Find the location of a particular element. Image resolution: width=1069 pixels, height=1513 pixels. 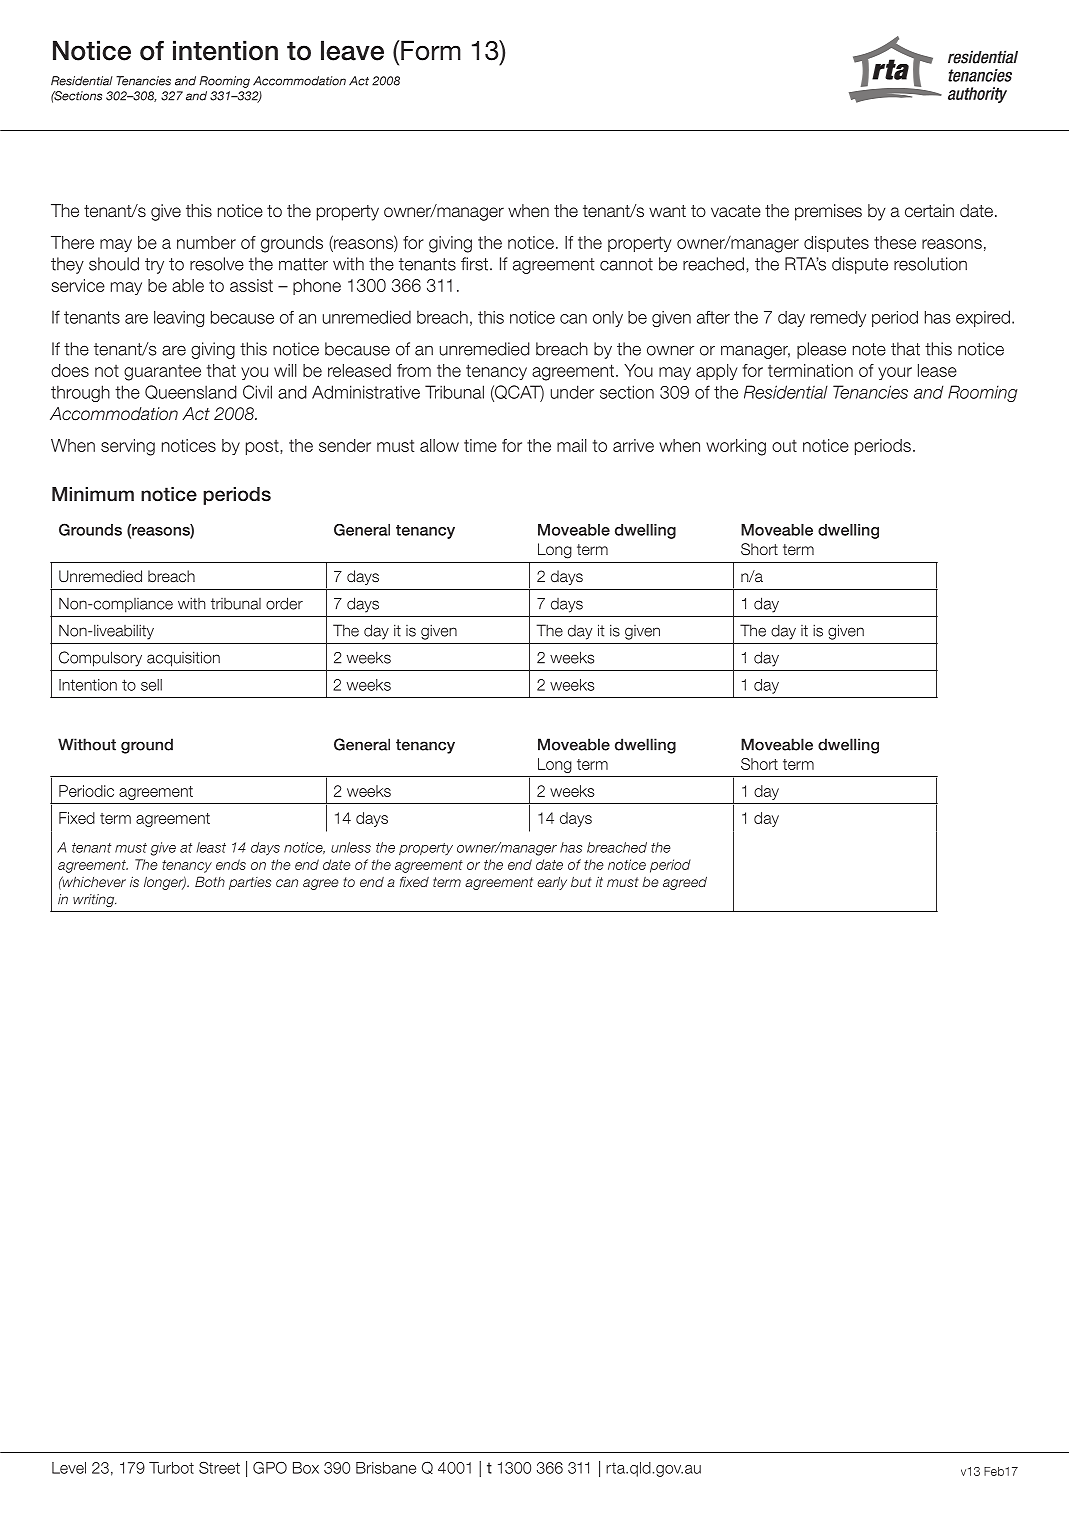

Brisbane is located at coordinates (386, 1468).
